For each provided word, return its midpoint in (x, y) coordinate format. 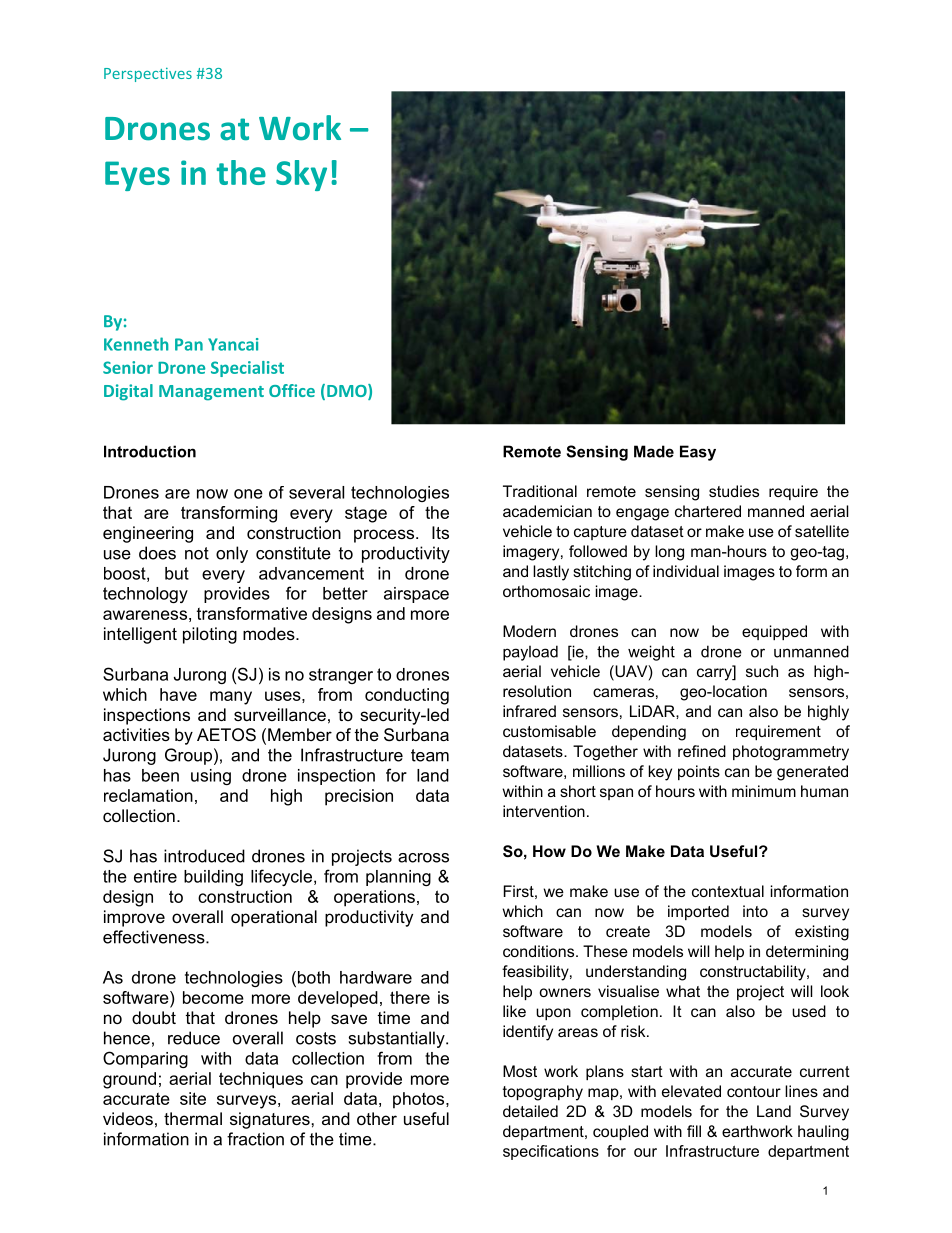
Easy (698, 453)
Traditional (540, 491)
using (211, 777)
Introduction (150, 451)
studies (734, 491)
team (430, 755)
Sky (301, 175)
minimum (764, 791)
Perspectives (148, 75)
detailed (530, 1111)
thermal (193, 1118)
